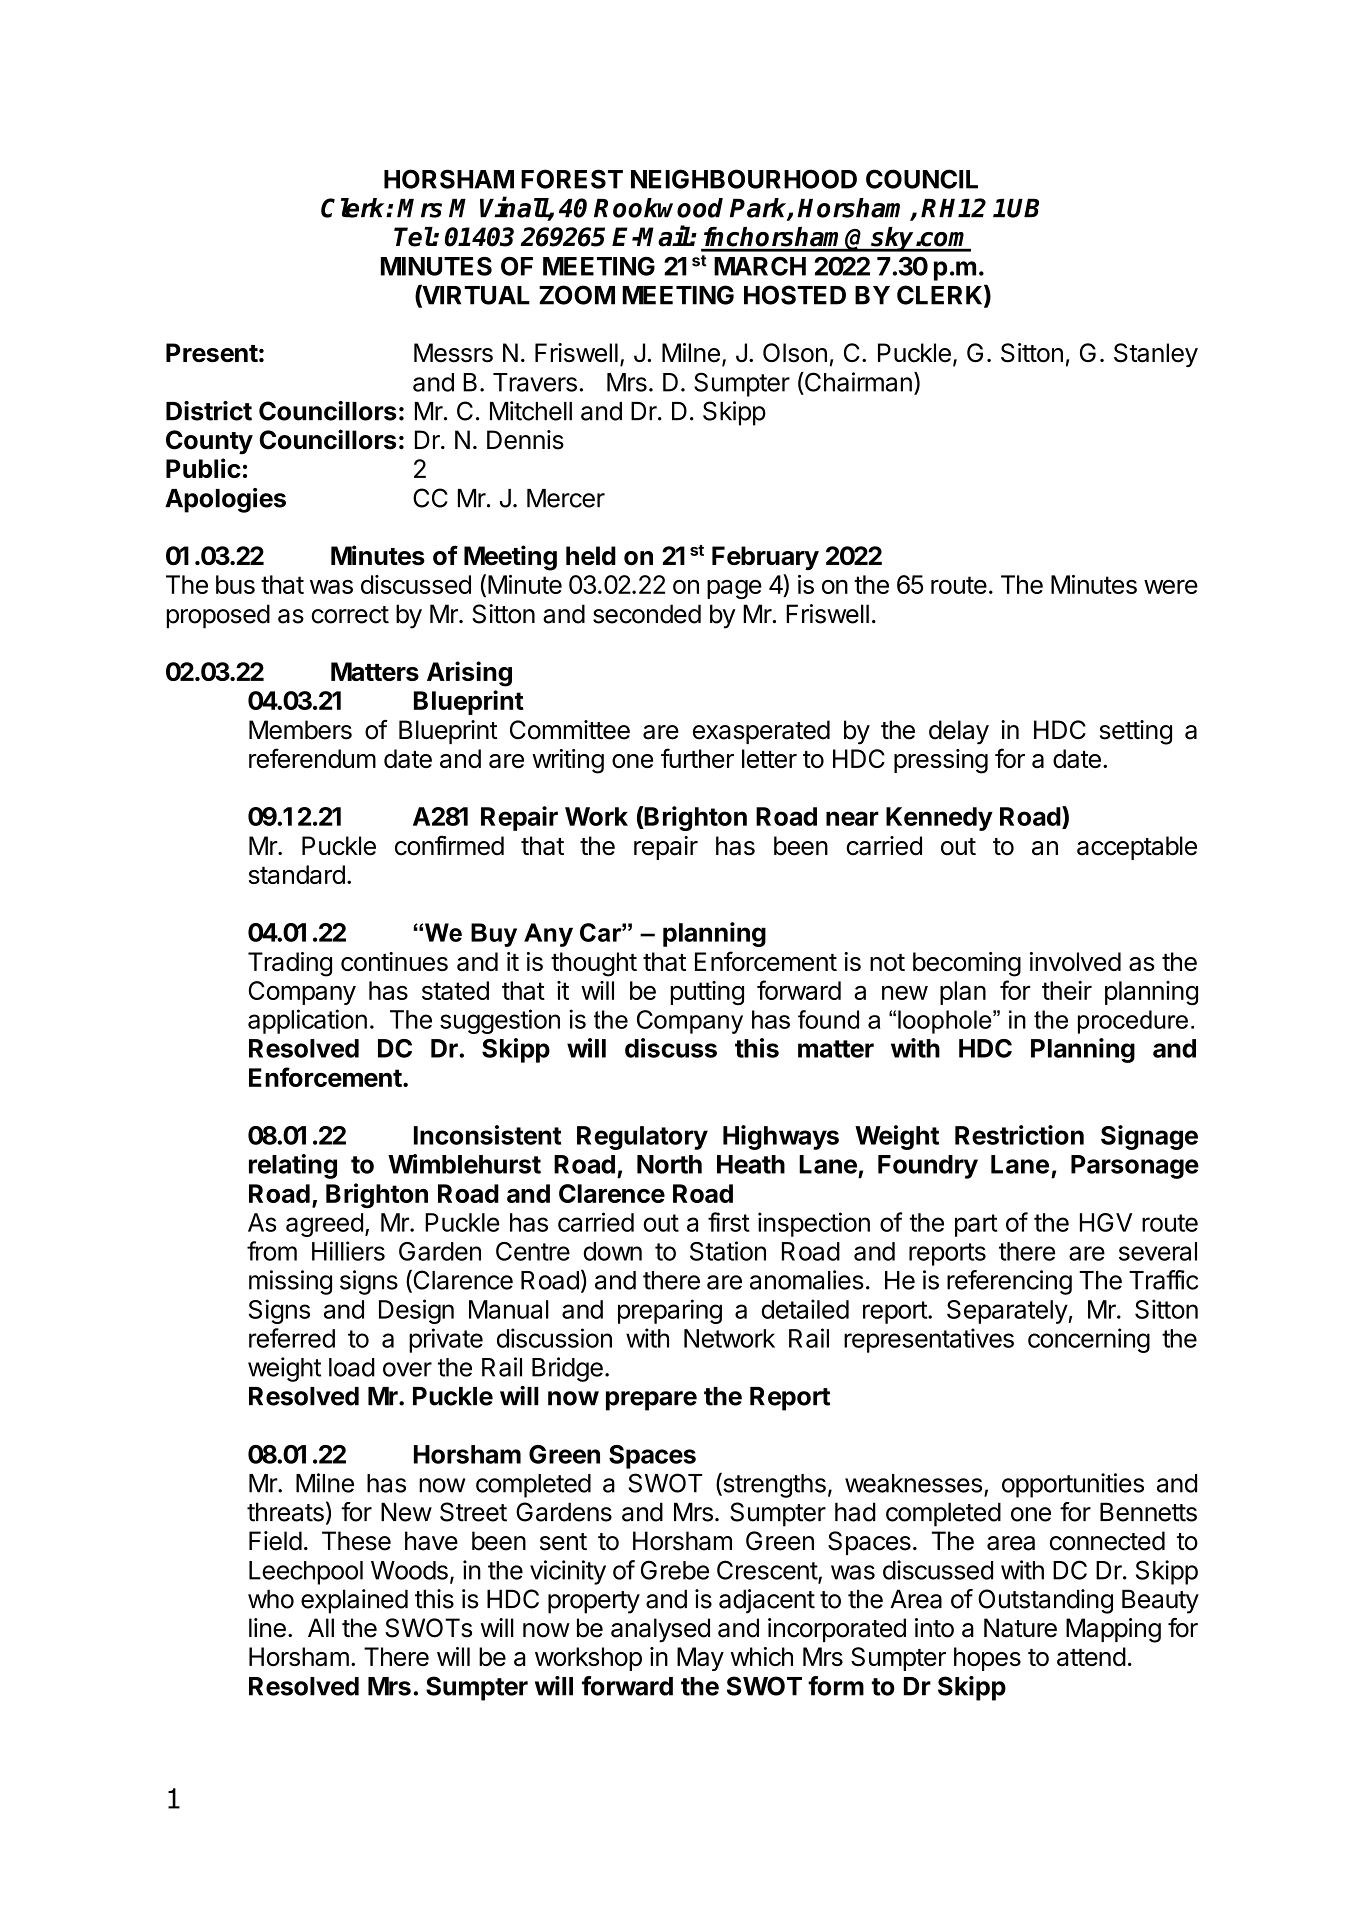 This image has width=1363, height=1928. I want to click on setting, so click(1136, 732).
